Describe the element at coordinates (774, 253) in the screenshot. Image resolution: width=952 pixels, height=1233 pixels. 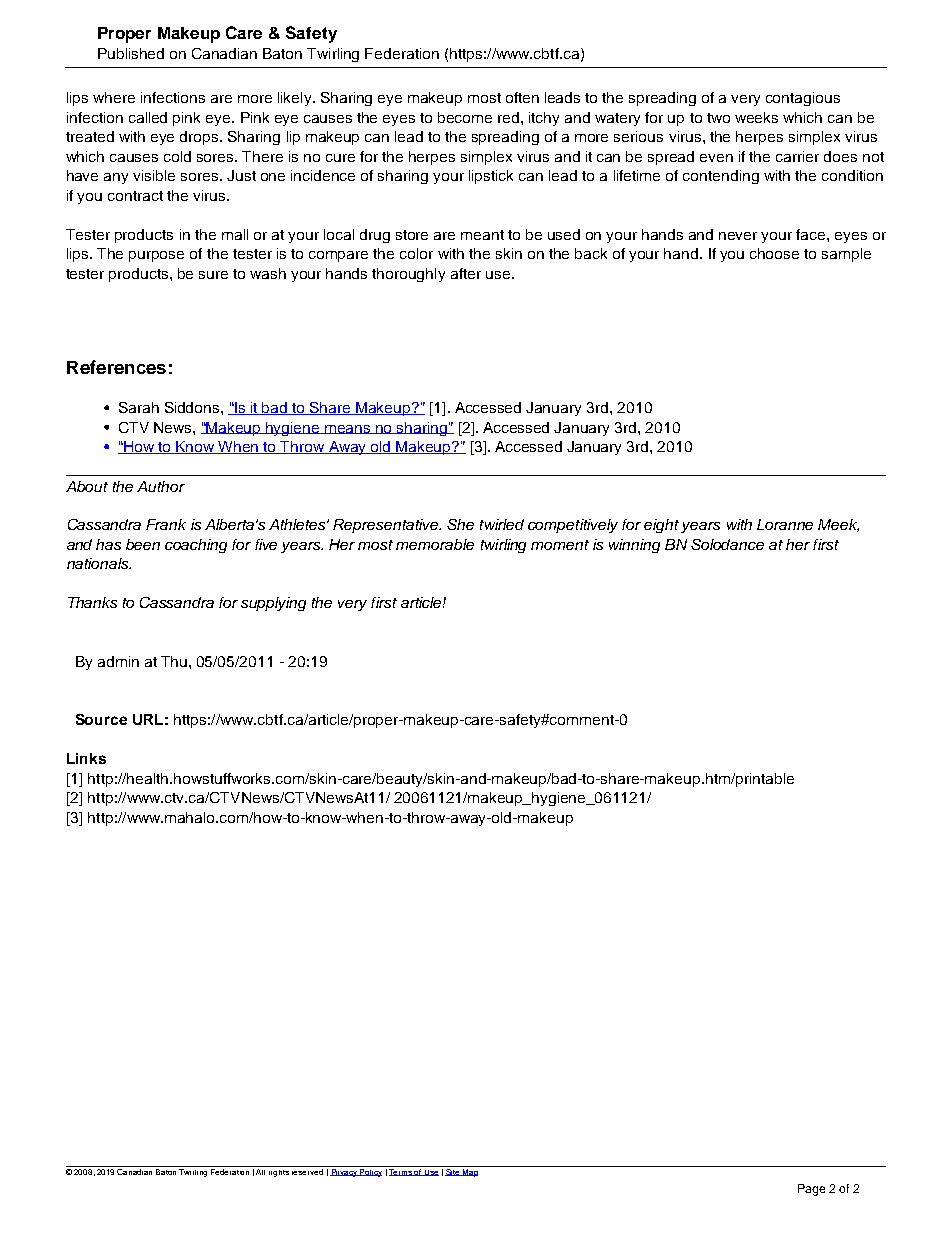
I see `choose` at that location.
